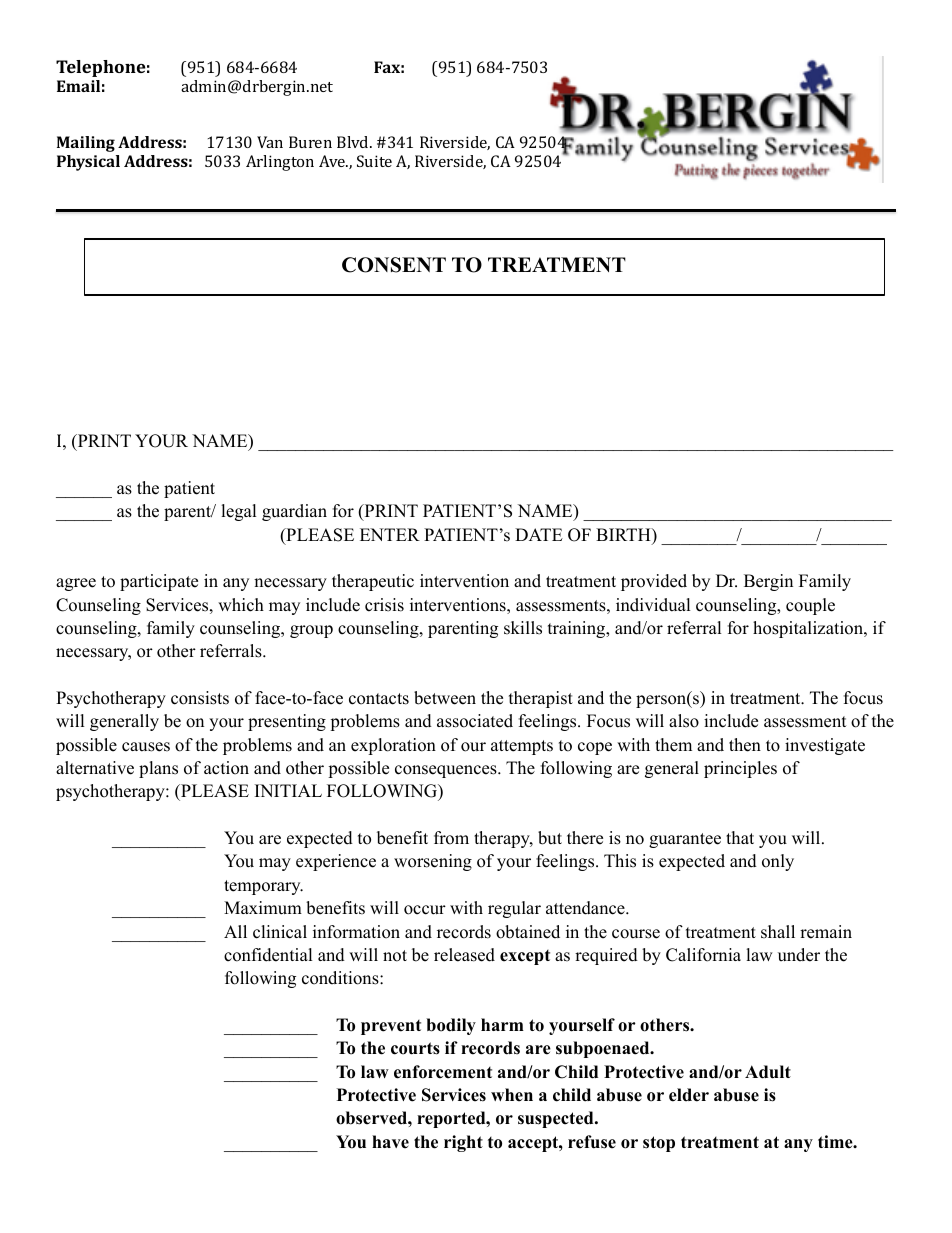  What do you see at coordinates (374, 161) in the page?
I see `Suite` at bounding box center [374, 161].
